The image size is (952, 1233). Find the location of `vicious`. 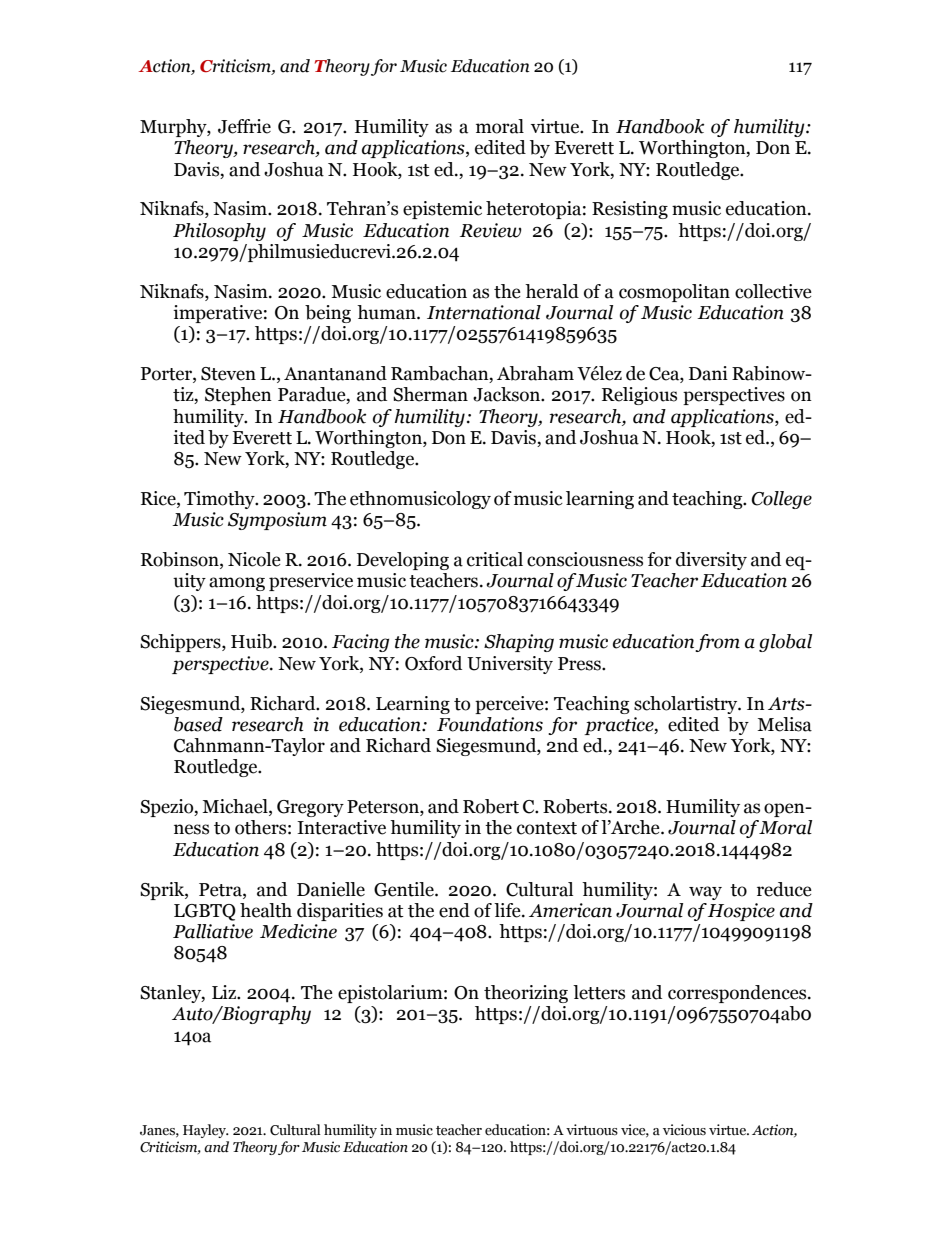

vicious is located at coordinates (684, 1130).
